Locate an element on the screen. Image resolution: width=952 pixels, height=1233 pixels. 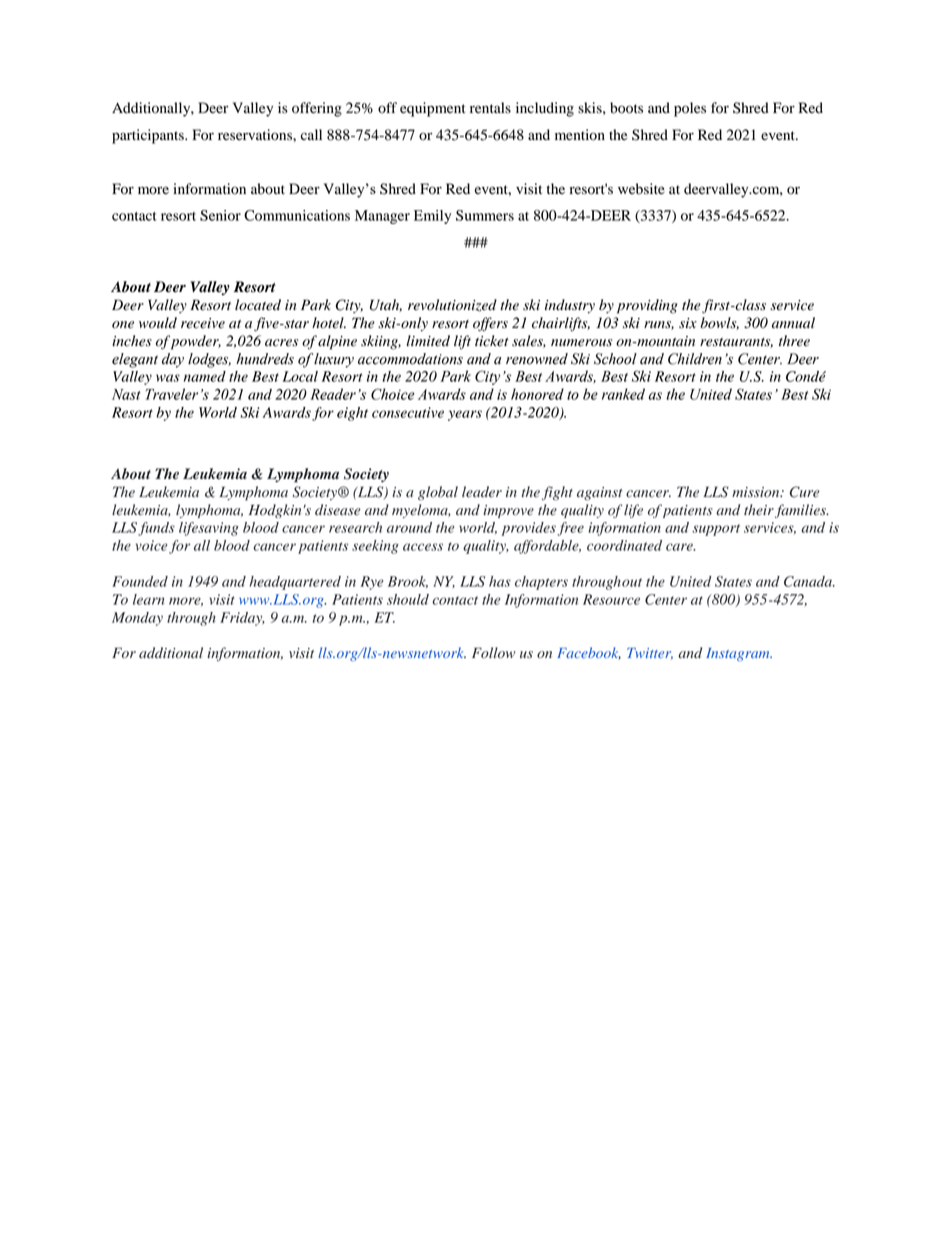
improve is located at coordinates (508, 511).
